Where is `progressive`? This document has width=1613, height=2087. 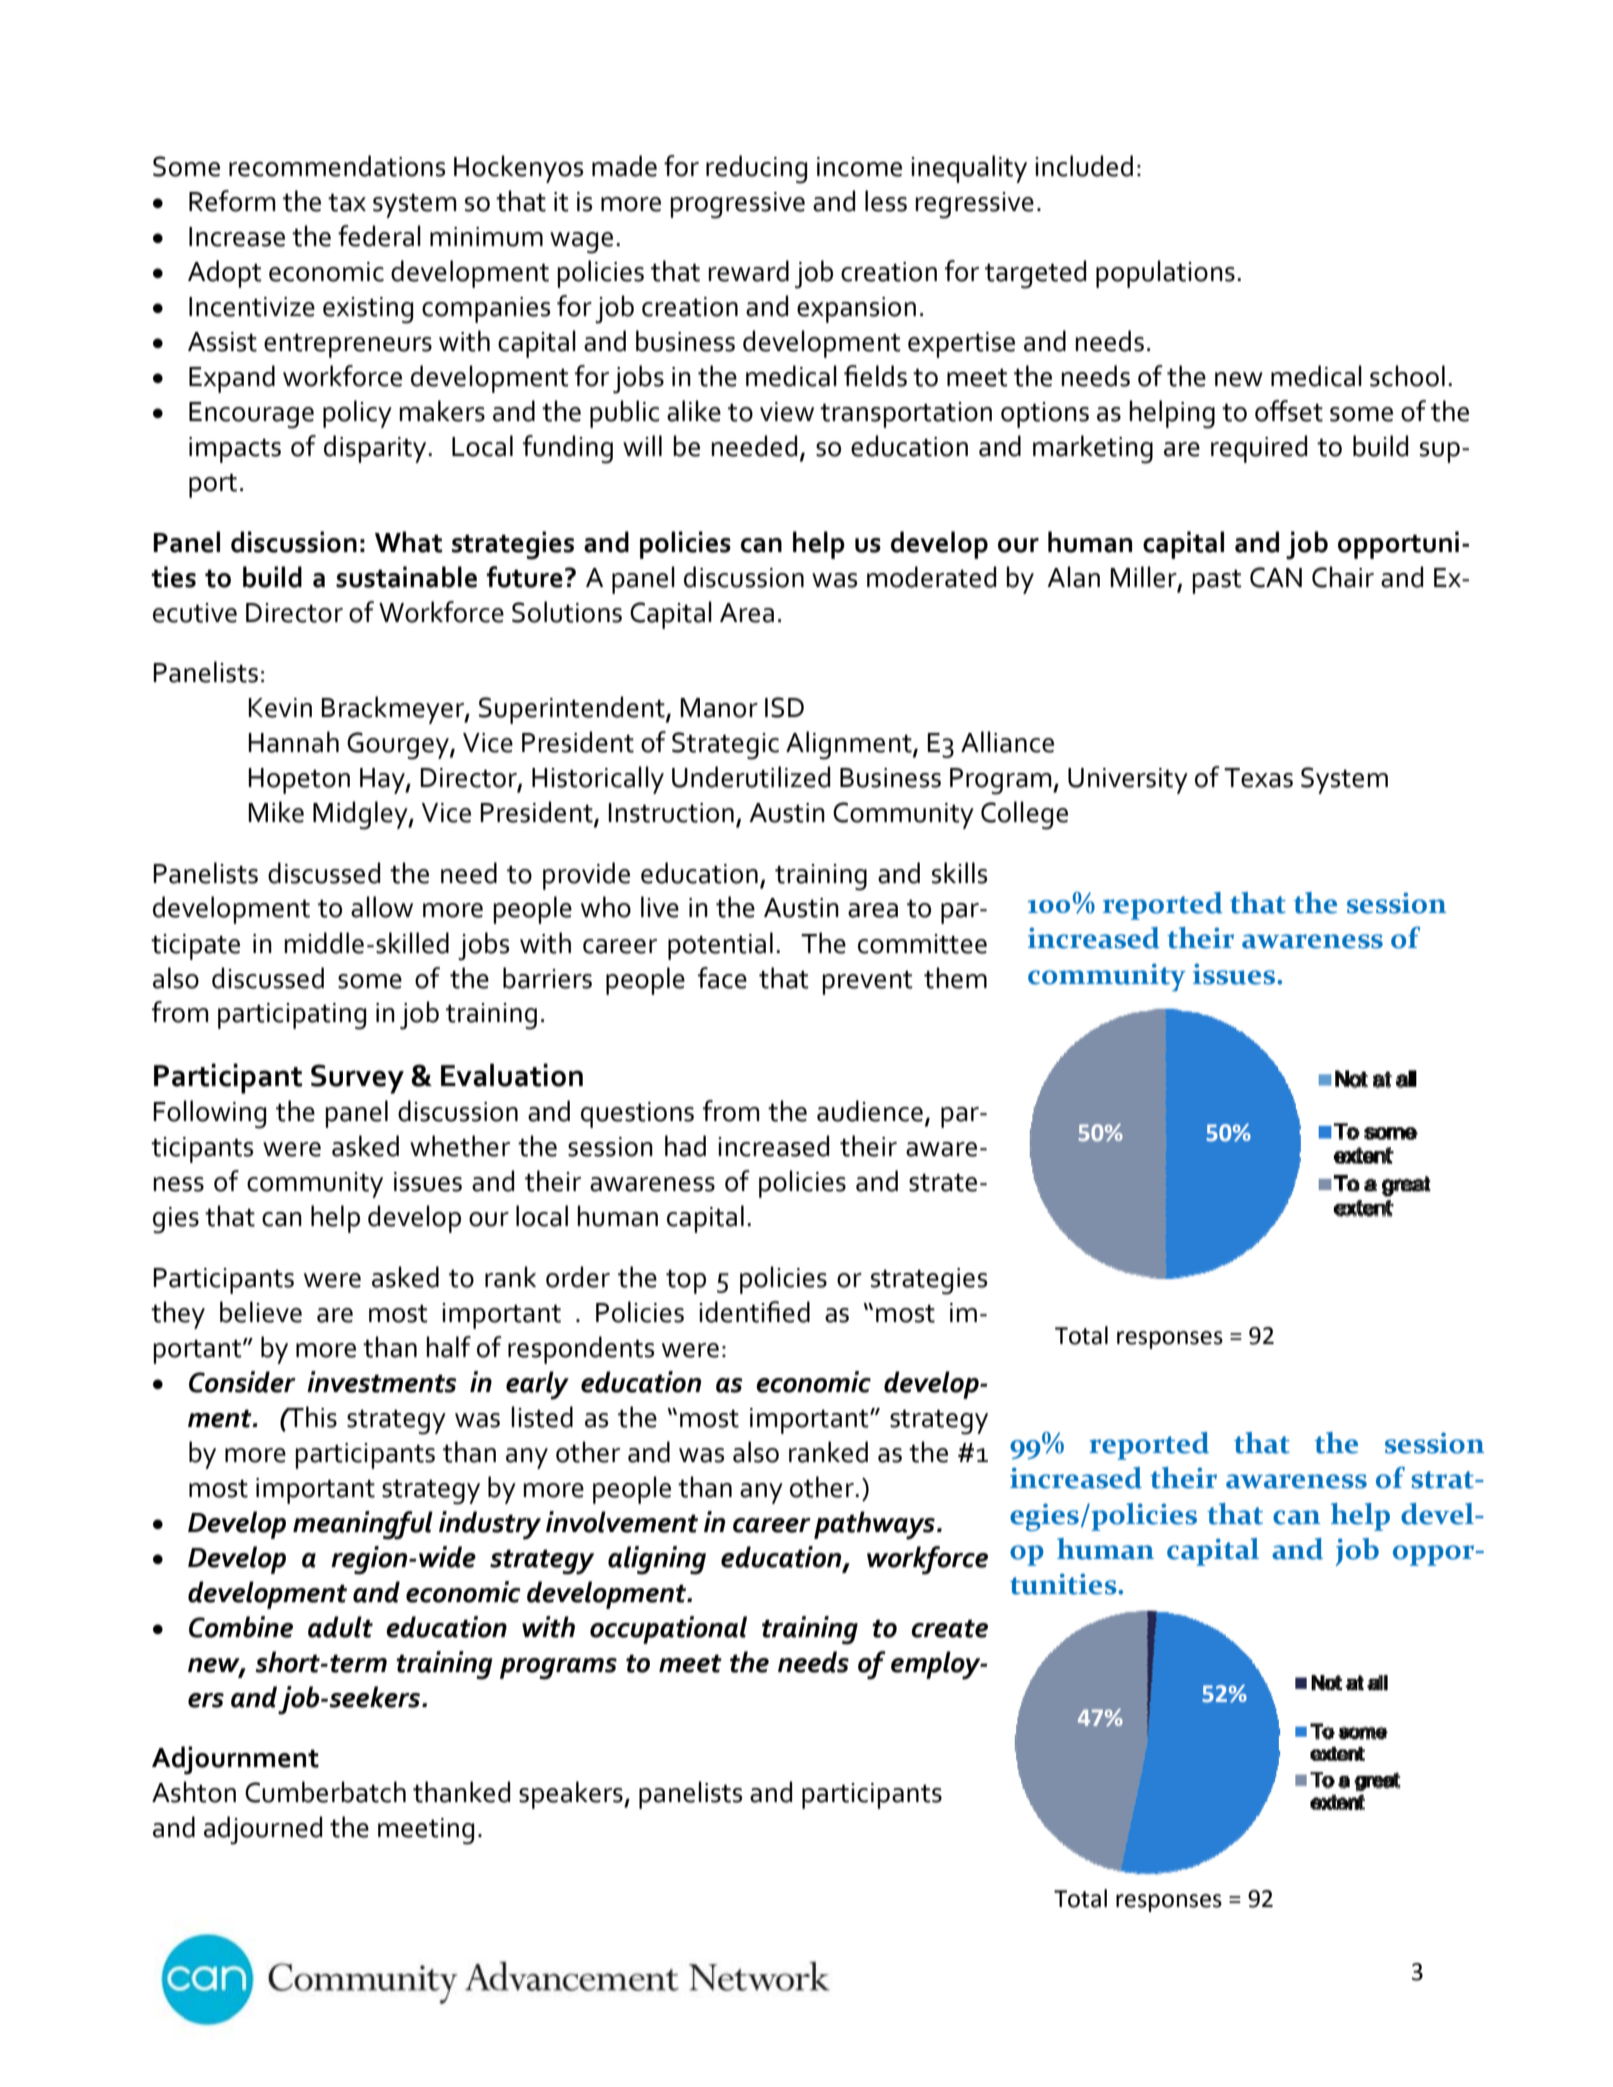
progressive is located at coordinates (737, 205).
